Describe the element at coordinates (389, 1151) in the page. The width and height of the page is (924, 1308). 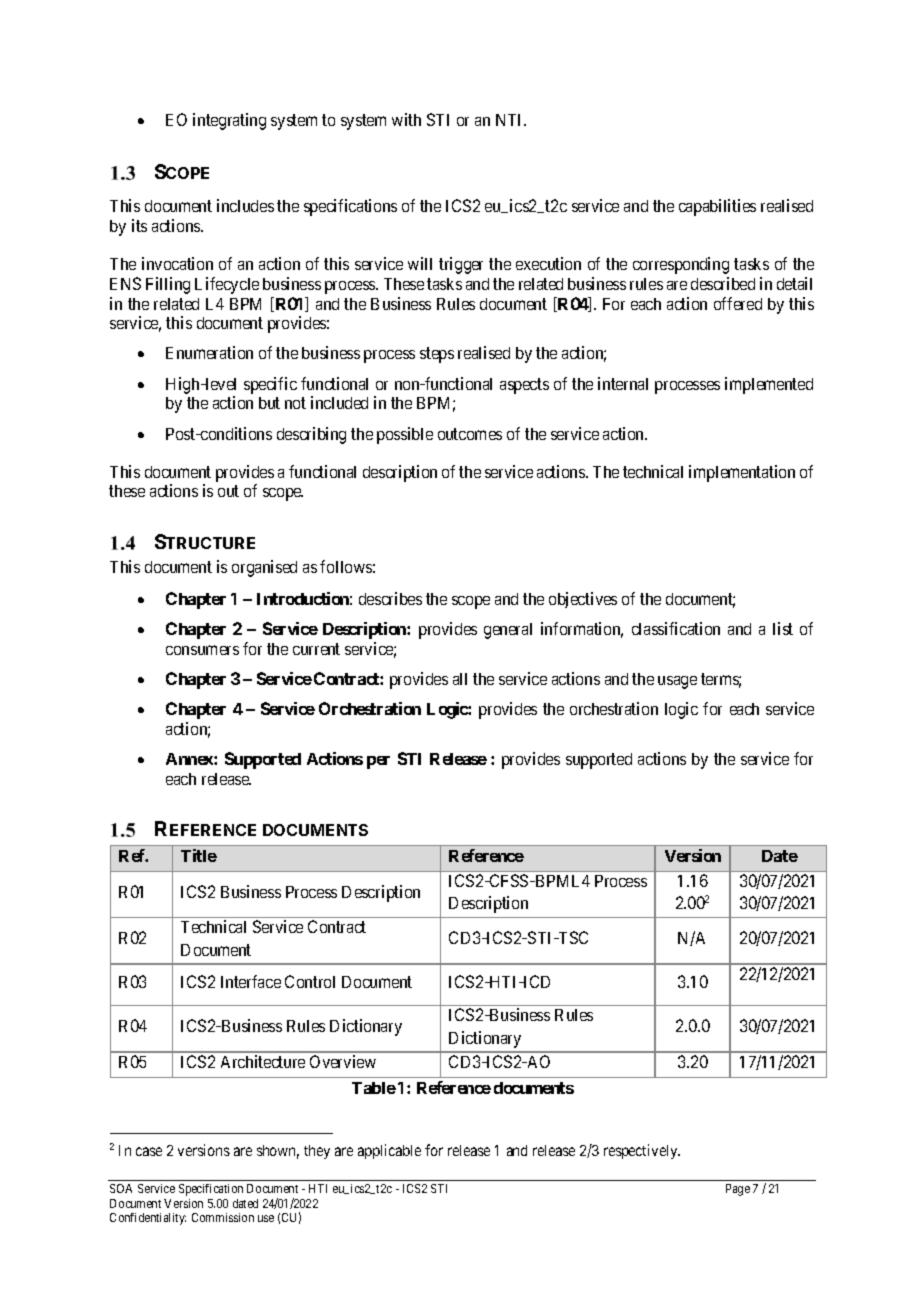
I see `applicable` at that location.
